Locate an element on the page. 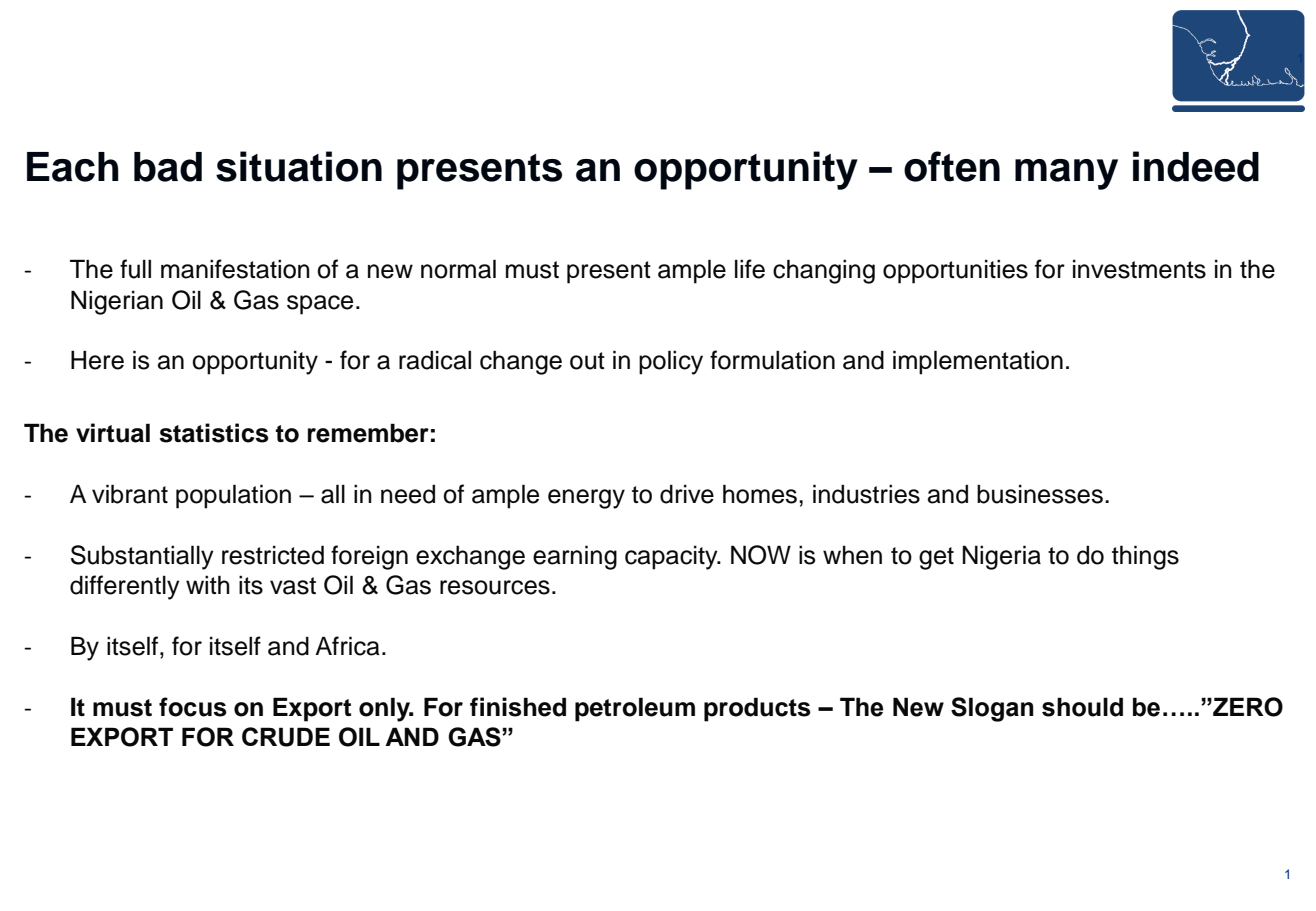 This image has height=911, width=1316. capacity is located at coordinates (672, 557).
